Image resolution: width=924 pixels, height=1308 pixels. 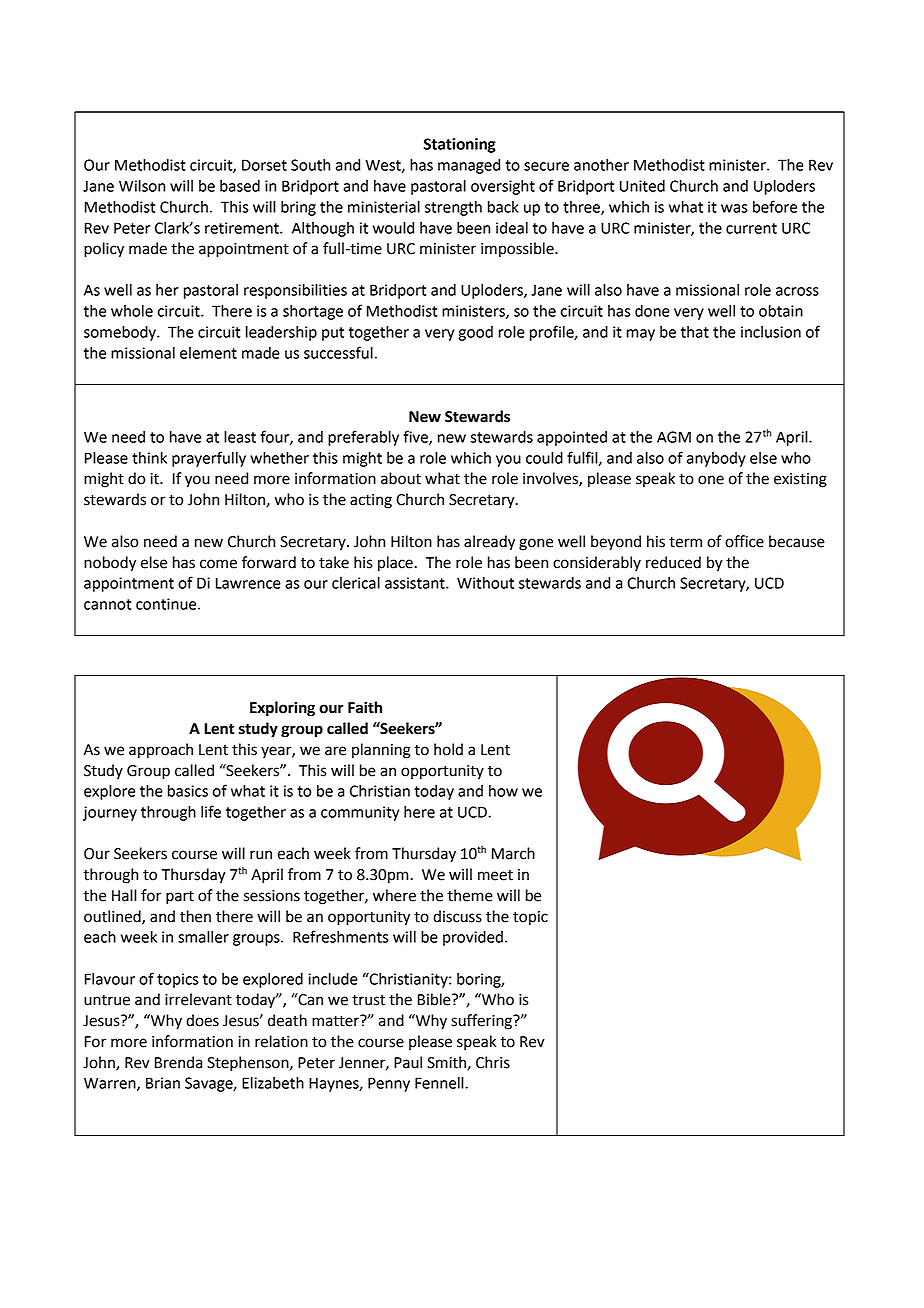 I want to click on Smith, so click(x=447, y=1063).
